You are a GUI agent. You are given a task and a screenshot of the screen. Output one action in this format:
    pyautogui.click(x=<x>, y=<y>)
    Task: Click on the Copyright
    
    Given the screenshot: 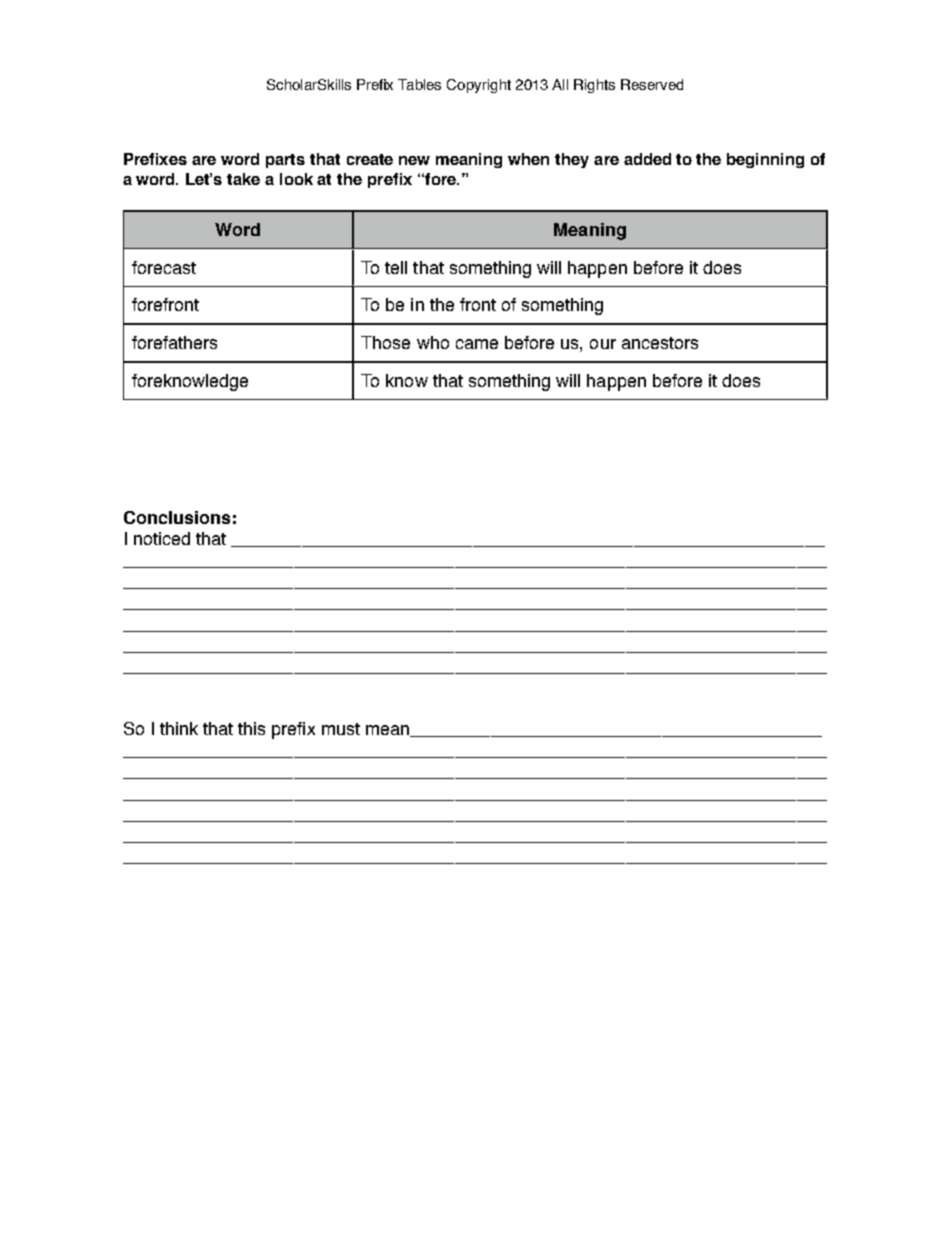 What is the action you would take?
    pyautogui.click(x=479, y=86)
